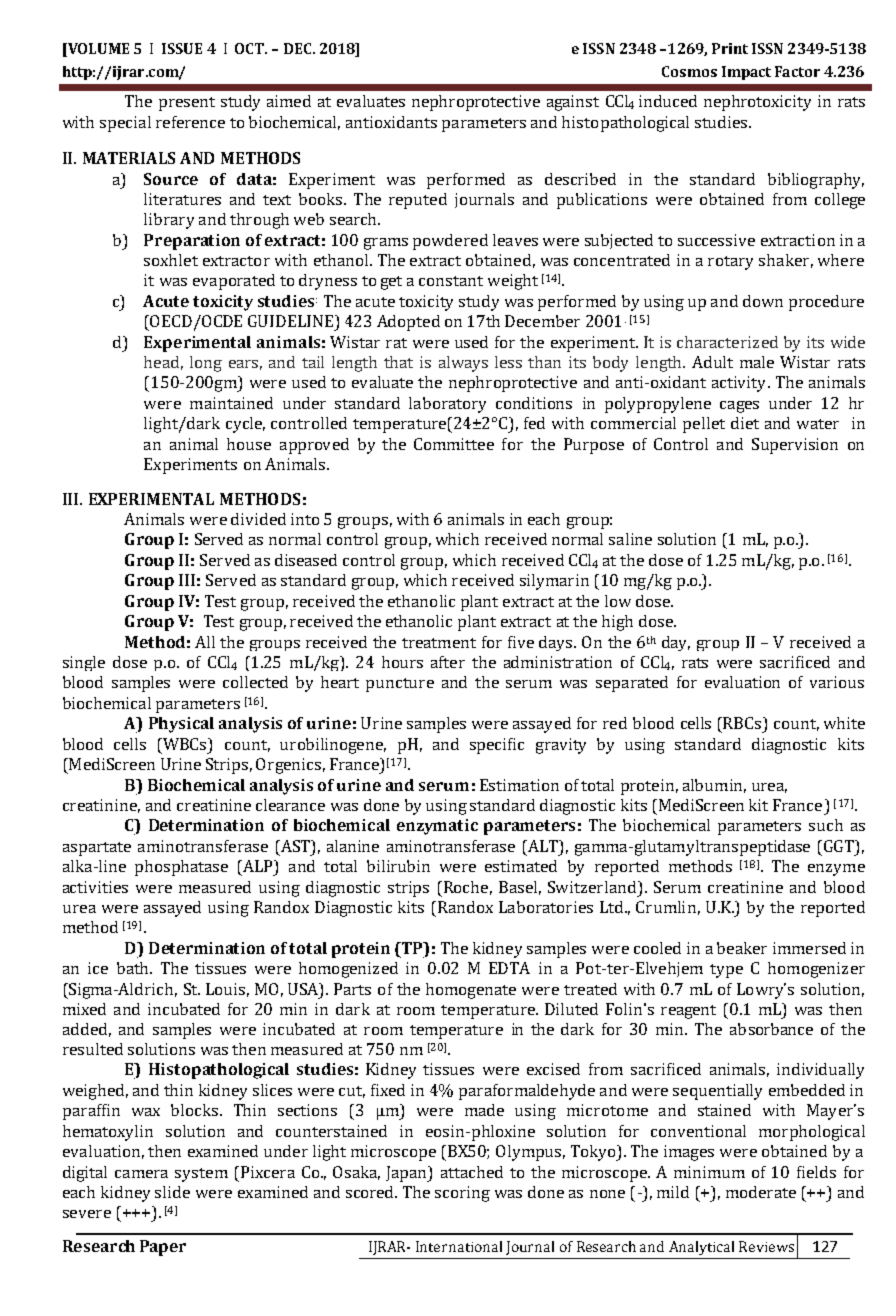 The height and width of the page is (1316, 896). I want to click on present, so click(187, 104).
